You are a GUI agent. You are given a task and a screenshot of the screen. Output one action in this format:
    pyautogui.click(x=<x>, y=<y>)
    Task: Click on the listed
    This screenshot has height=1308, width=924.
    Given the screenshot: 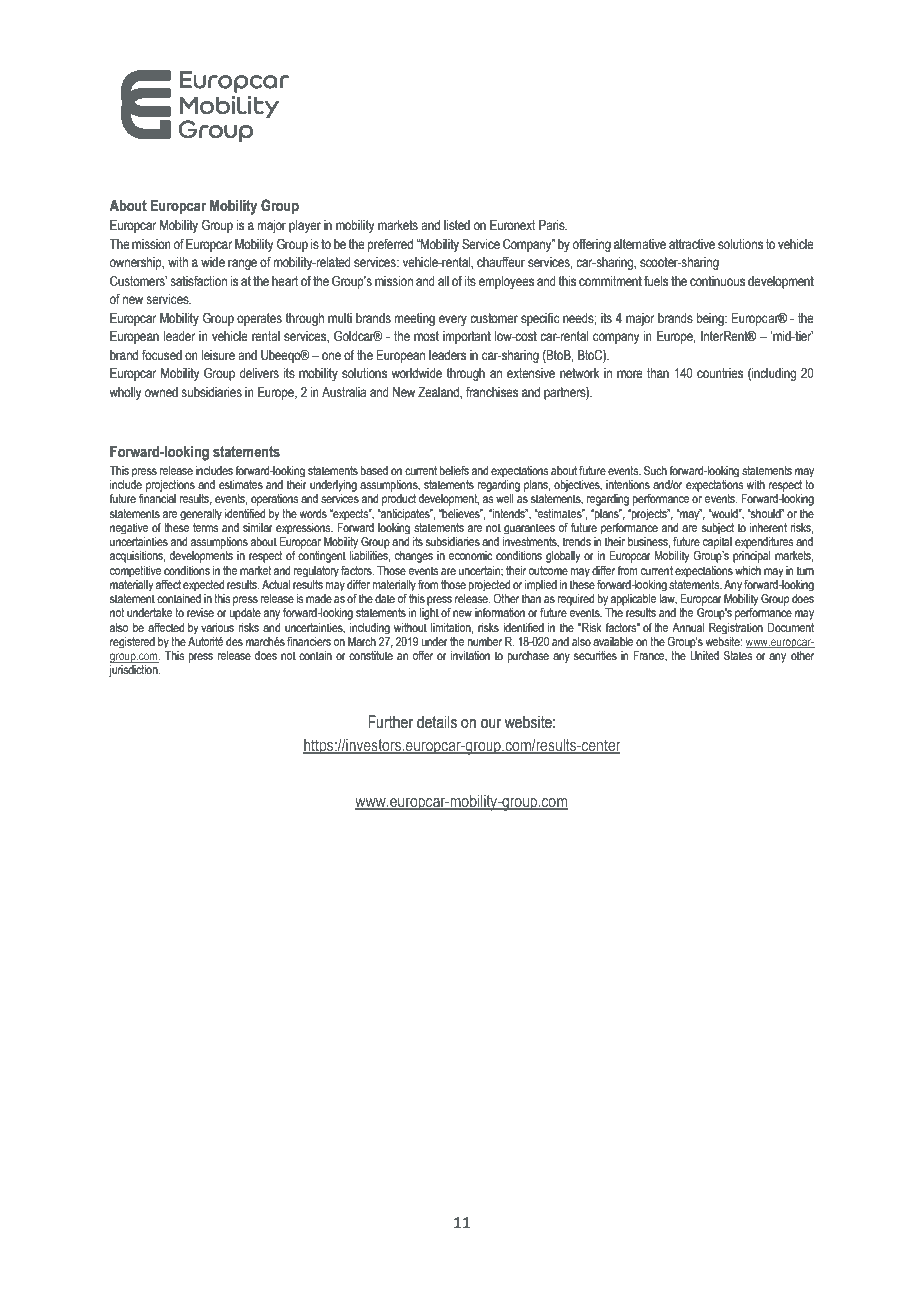 What is the action you would take?
    pyautogui.click(x=457, y=225)
